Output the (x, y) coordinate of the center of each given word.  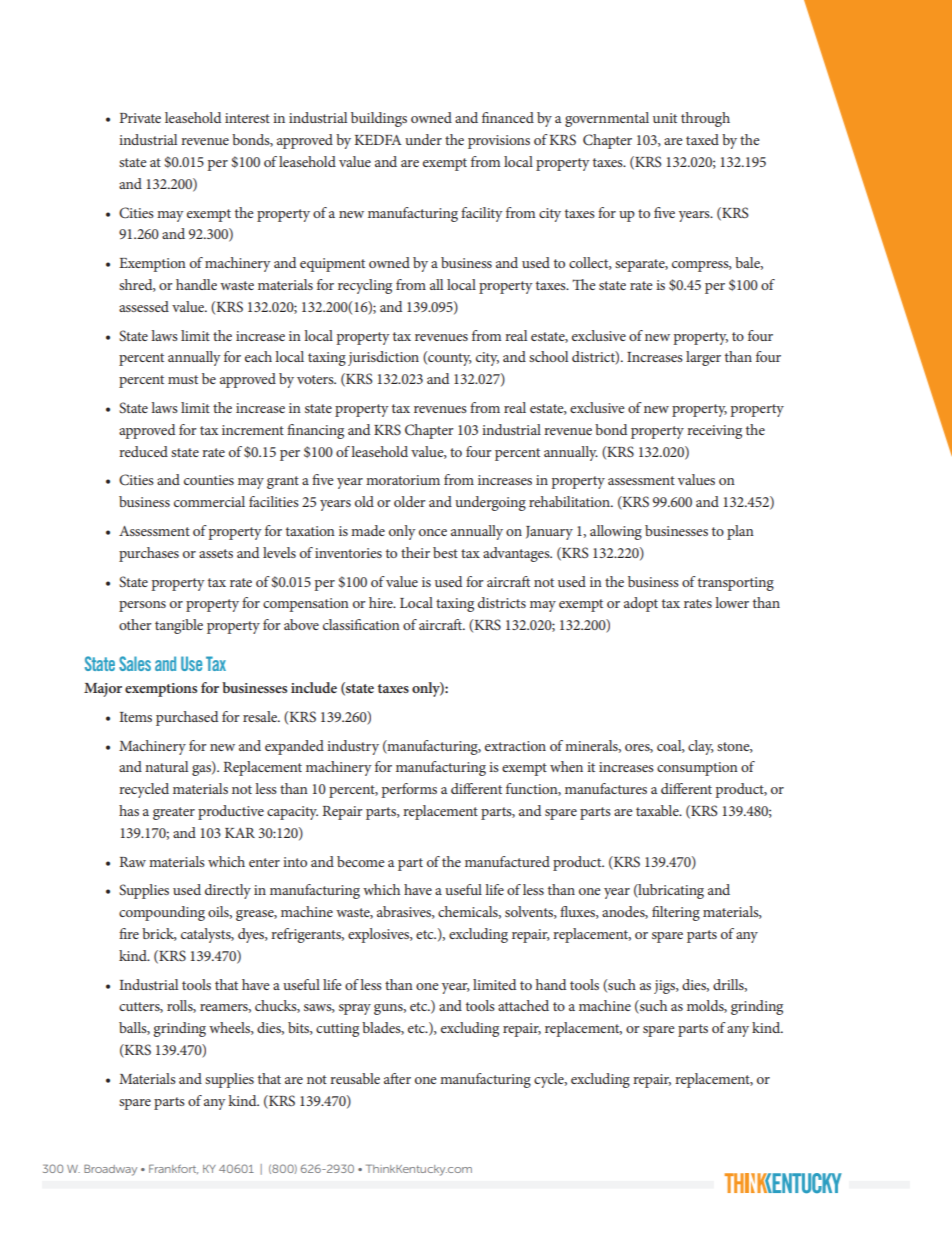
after (397, 1078)
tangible (179, 626)
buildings (379, 119)
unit (665, 118)
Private (140, 118)
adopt (641, 604)
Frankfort (173, 1169)
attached (523, 1005)
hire (382, 602)
